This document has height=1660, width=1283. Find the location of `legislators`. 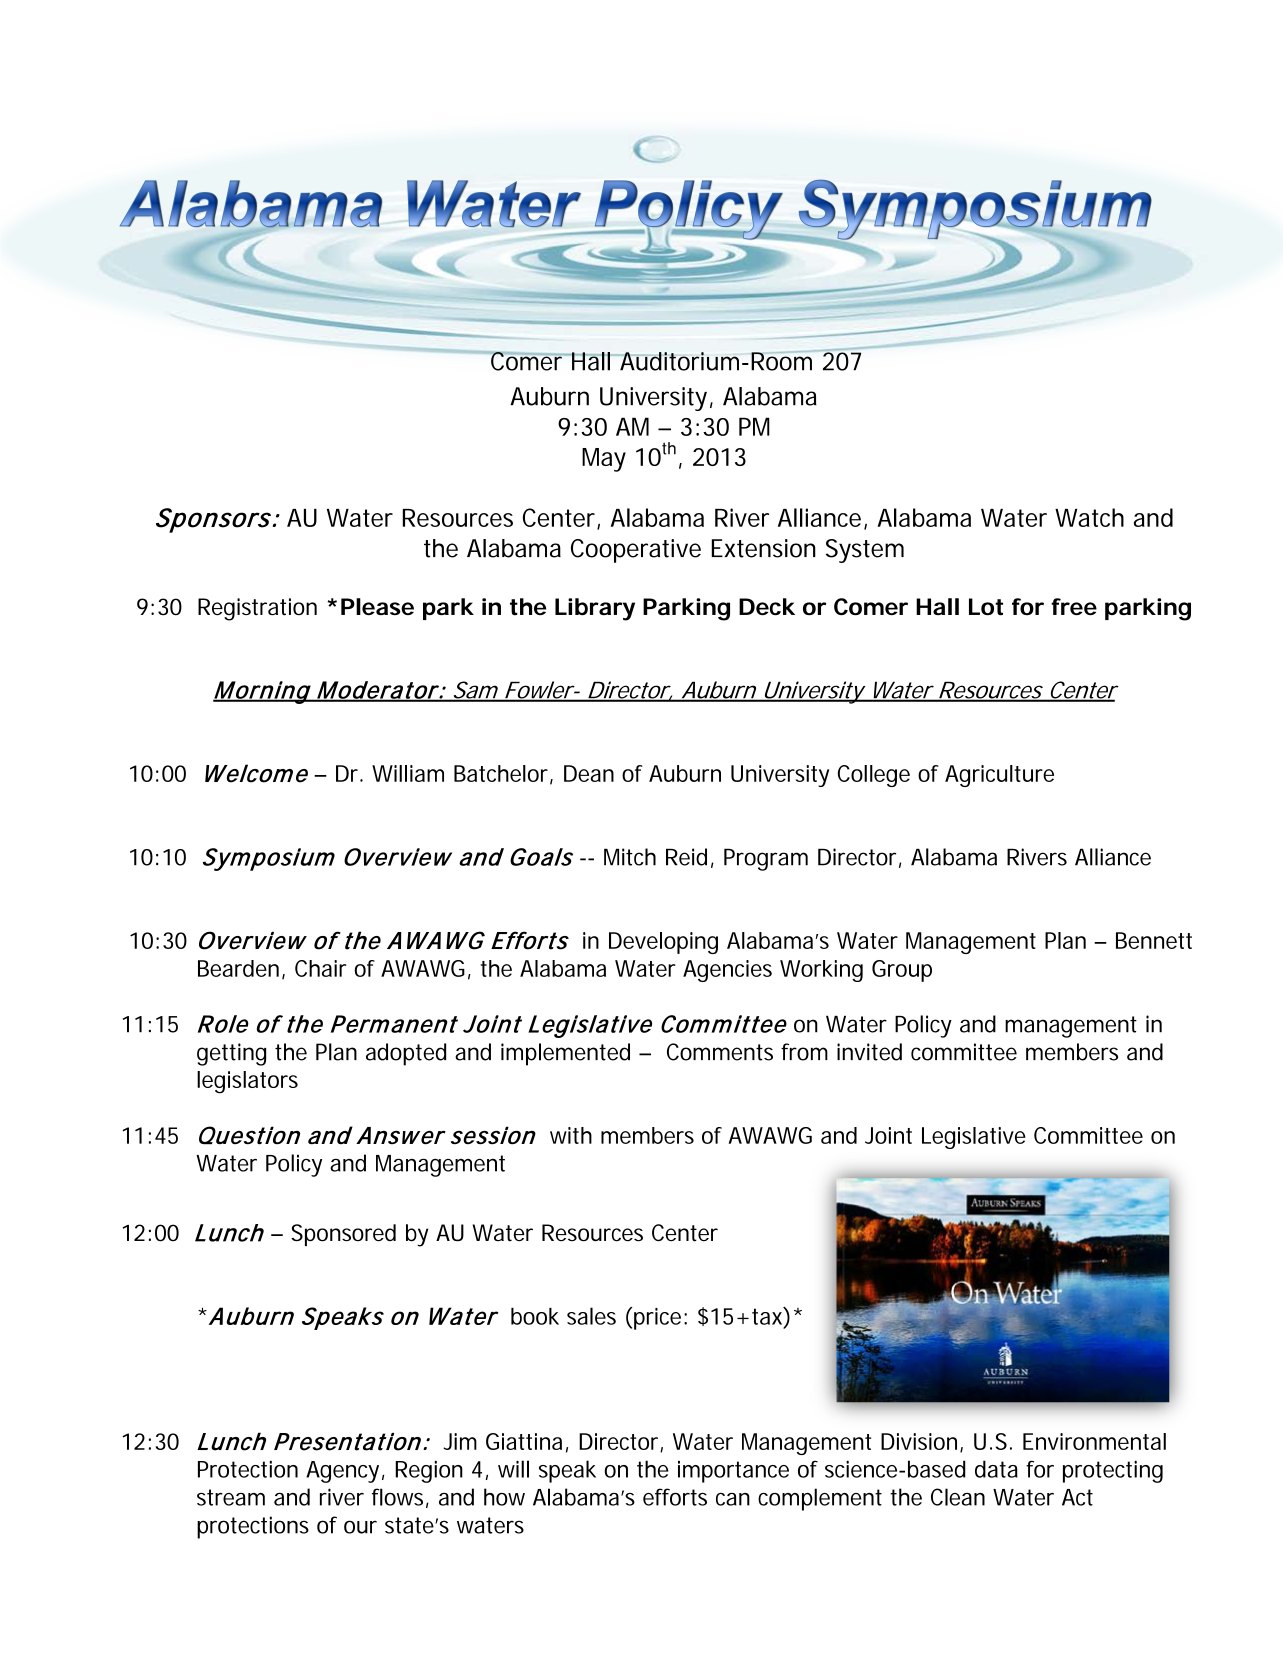

legislators is located at coordinates (247, 1082).
